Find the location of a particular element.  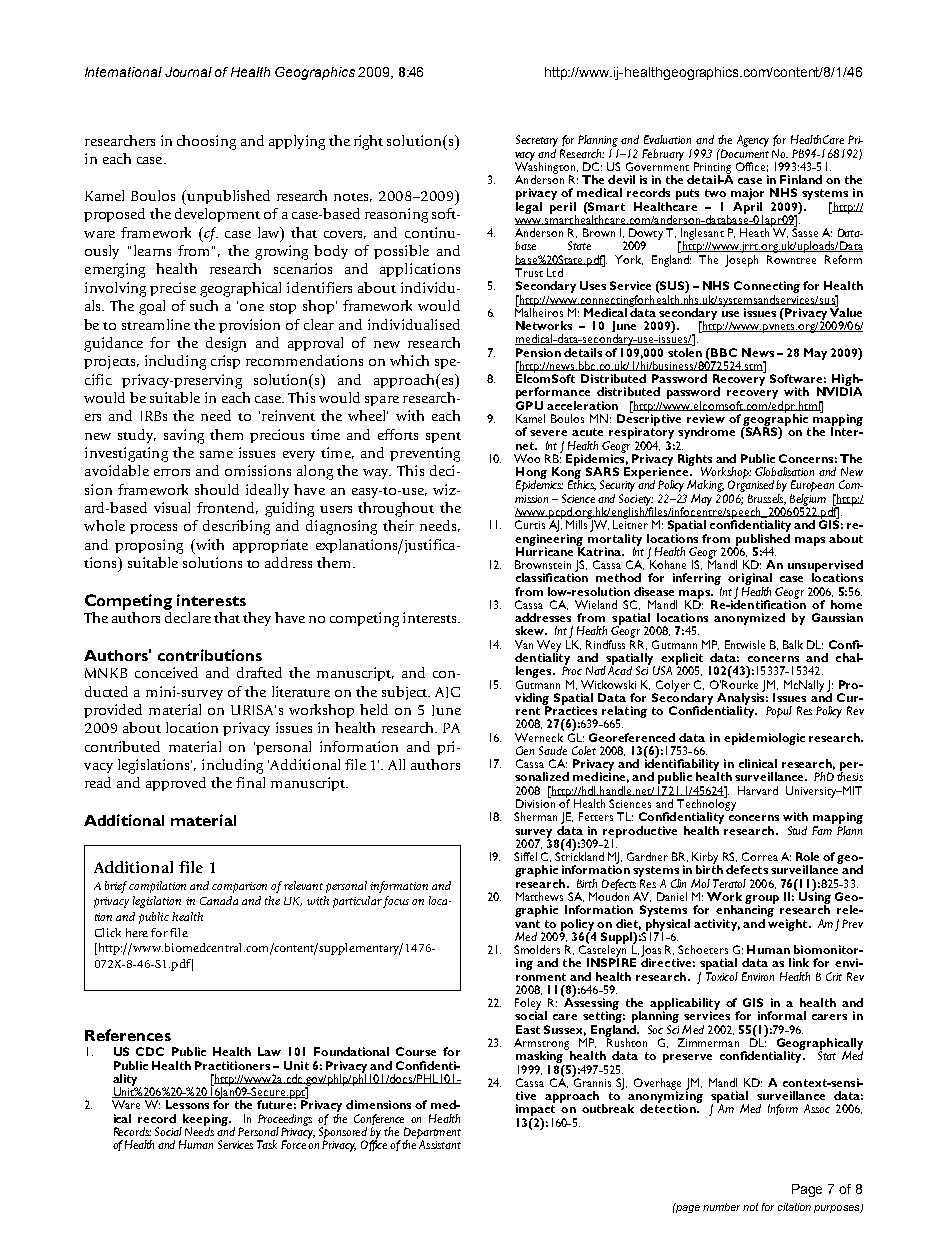

Assistant is located at coordinates (440, 1144).
